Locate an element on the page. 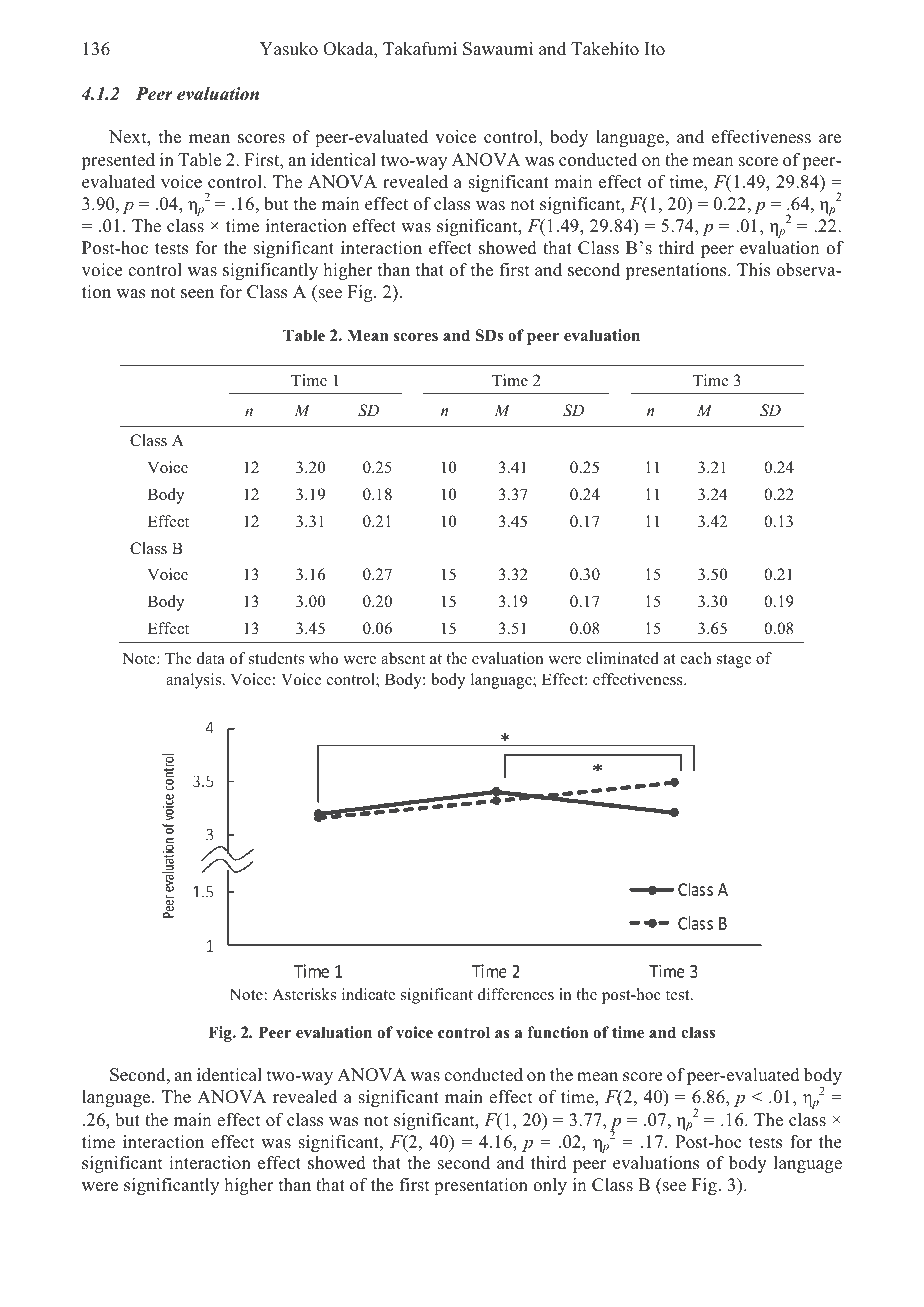 Image resolution: width=924 pixels, height=1307 pixels. data is located at coordinates (211, 658).
